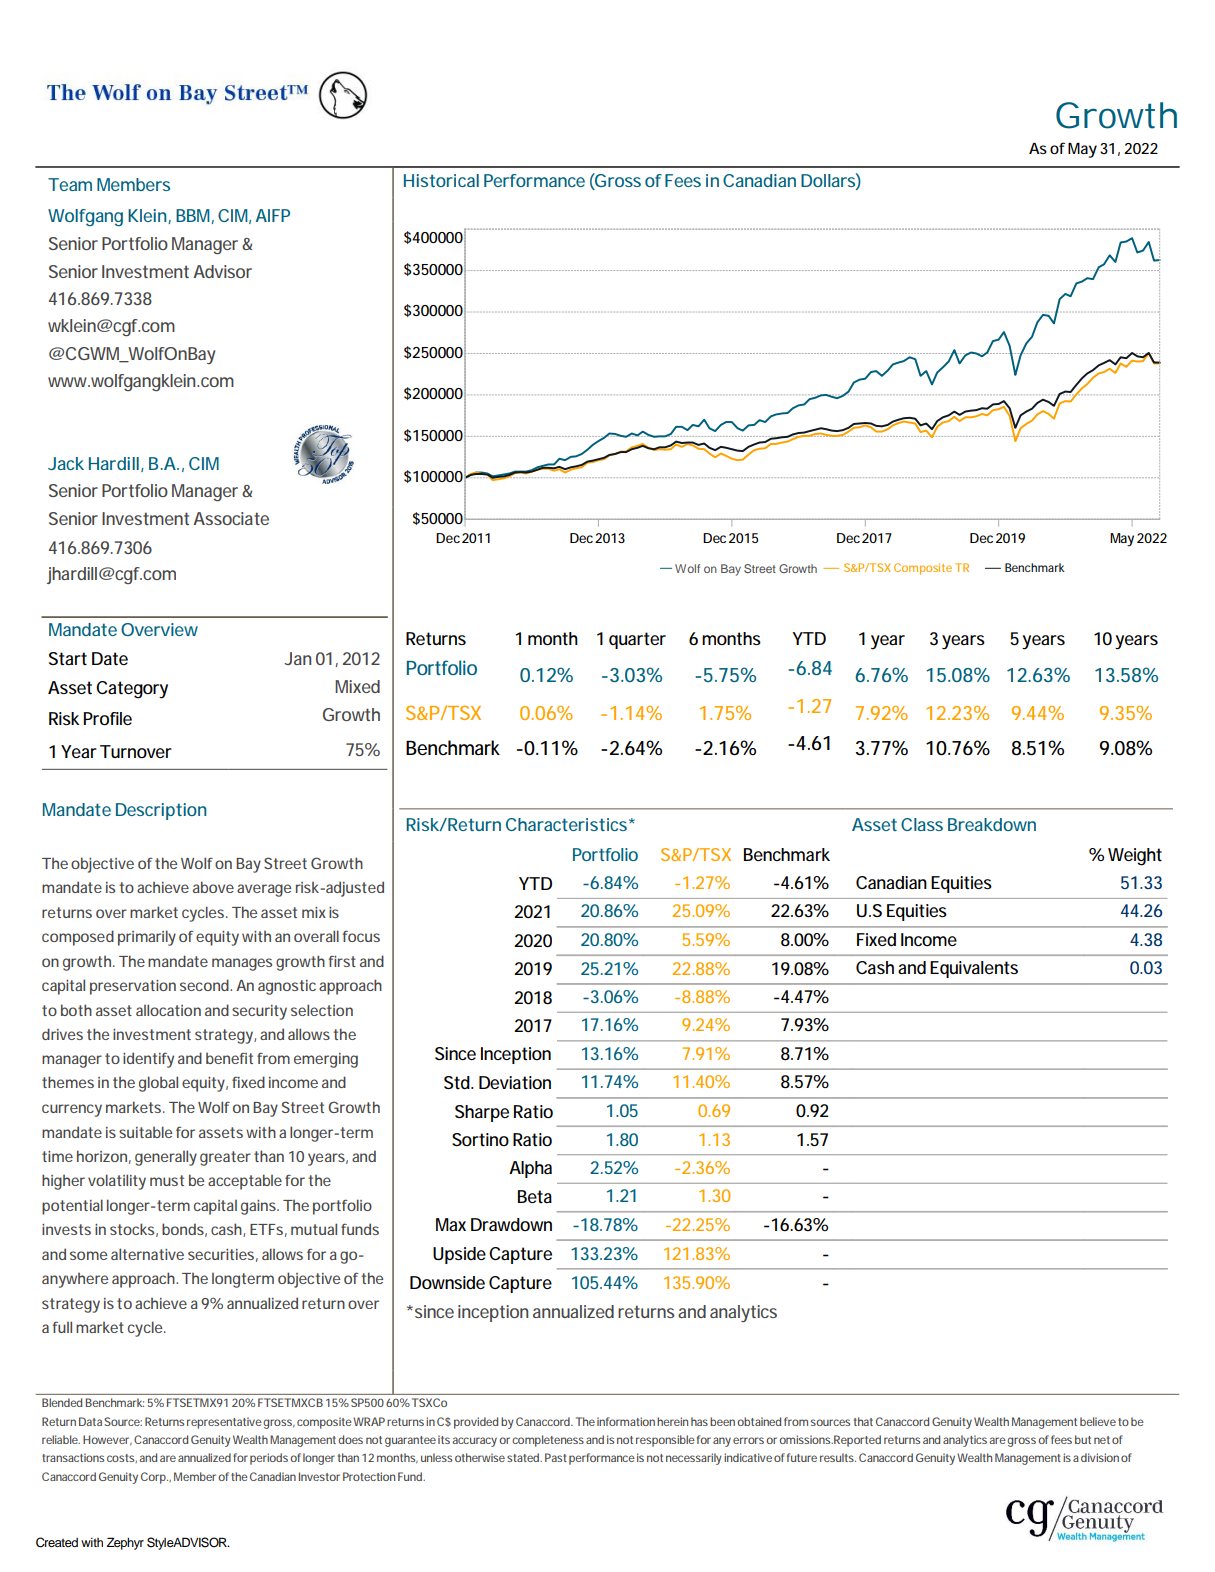 The height and width of the page is (1572, 1215). What do you see at coordinates (974, 969) in the page?
I see `Equivalents` at bounding box center [974, 969].
